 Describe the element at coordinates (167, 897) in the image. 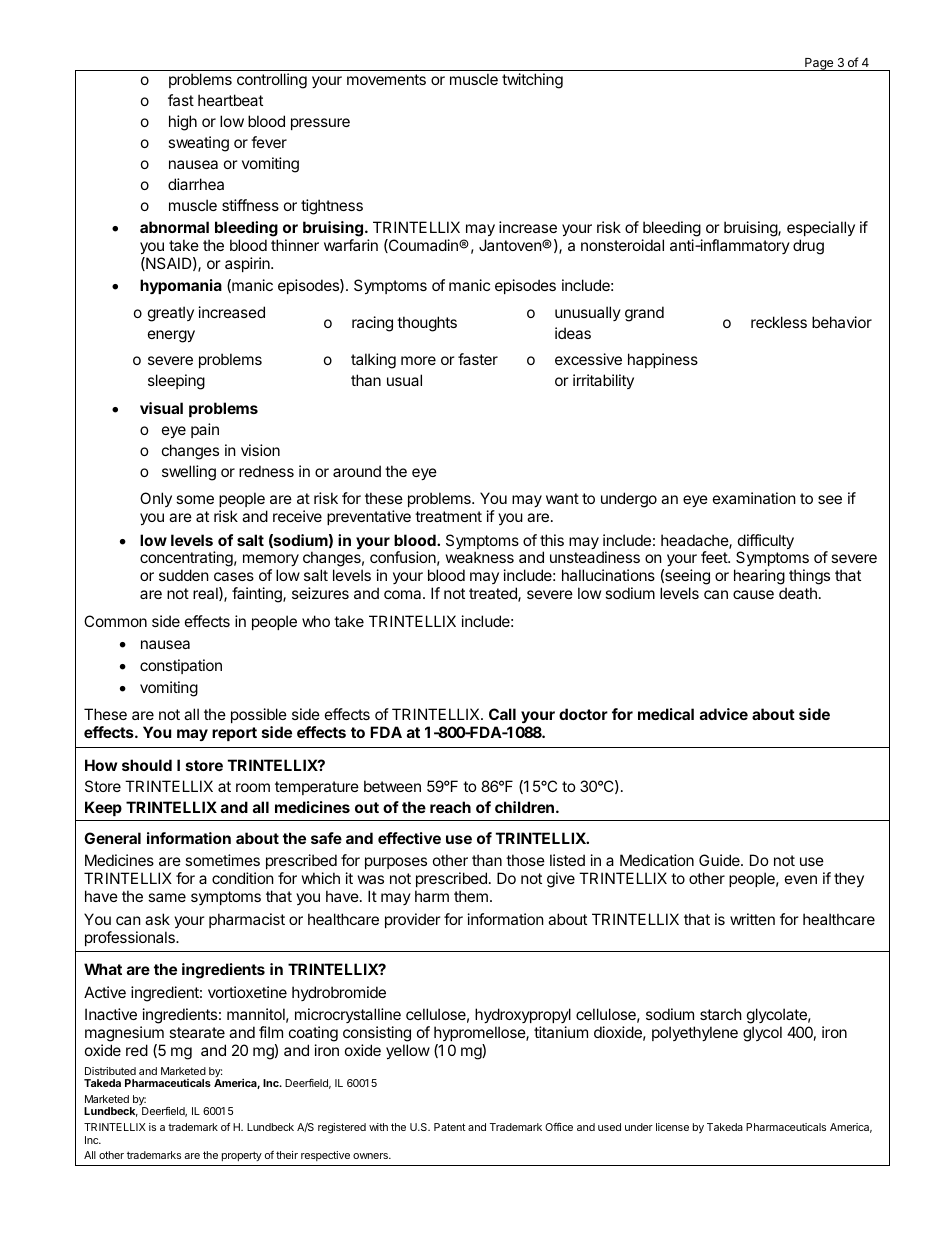

I see `same` at that location.
